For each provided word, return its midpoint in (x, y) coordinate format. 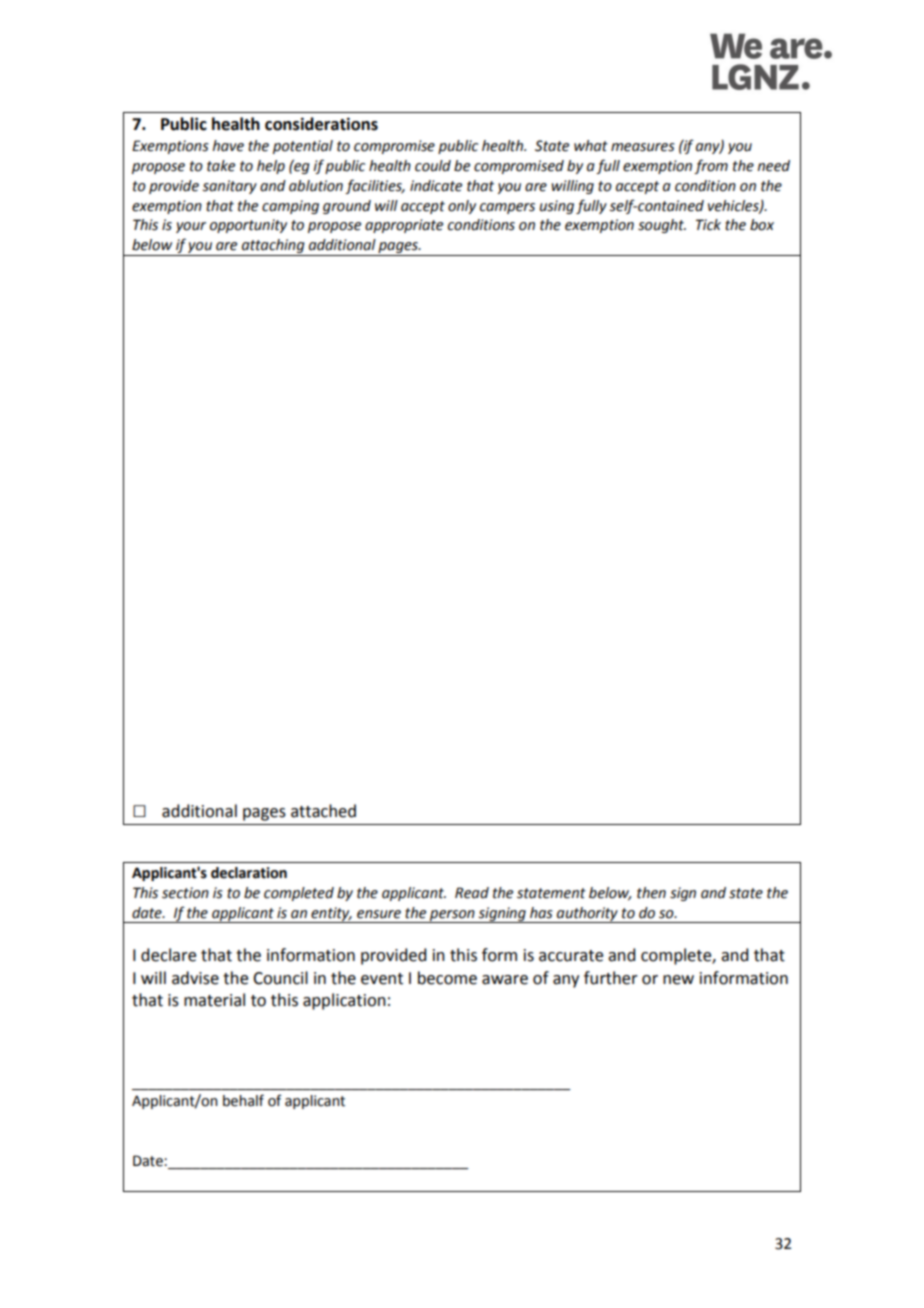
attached (323, 811)
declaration (249, 873)
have (228, 146)
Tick (708, 225)
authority (587, 915)
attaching (273, 247)
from (711, 166)
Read (472, 893)
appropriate (404, 226)
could (433, 166)
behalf (243, 1100)
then (651, 893)
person (452, 916)
